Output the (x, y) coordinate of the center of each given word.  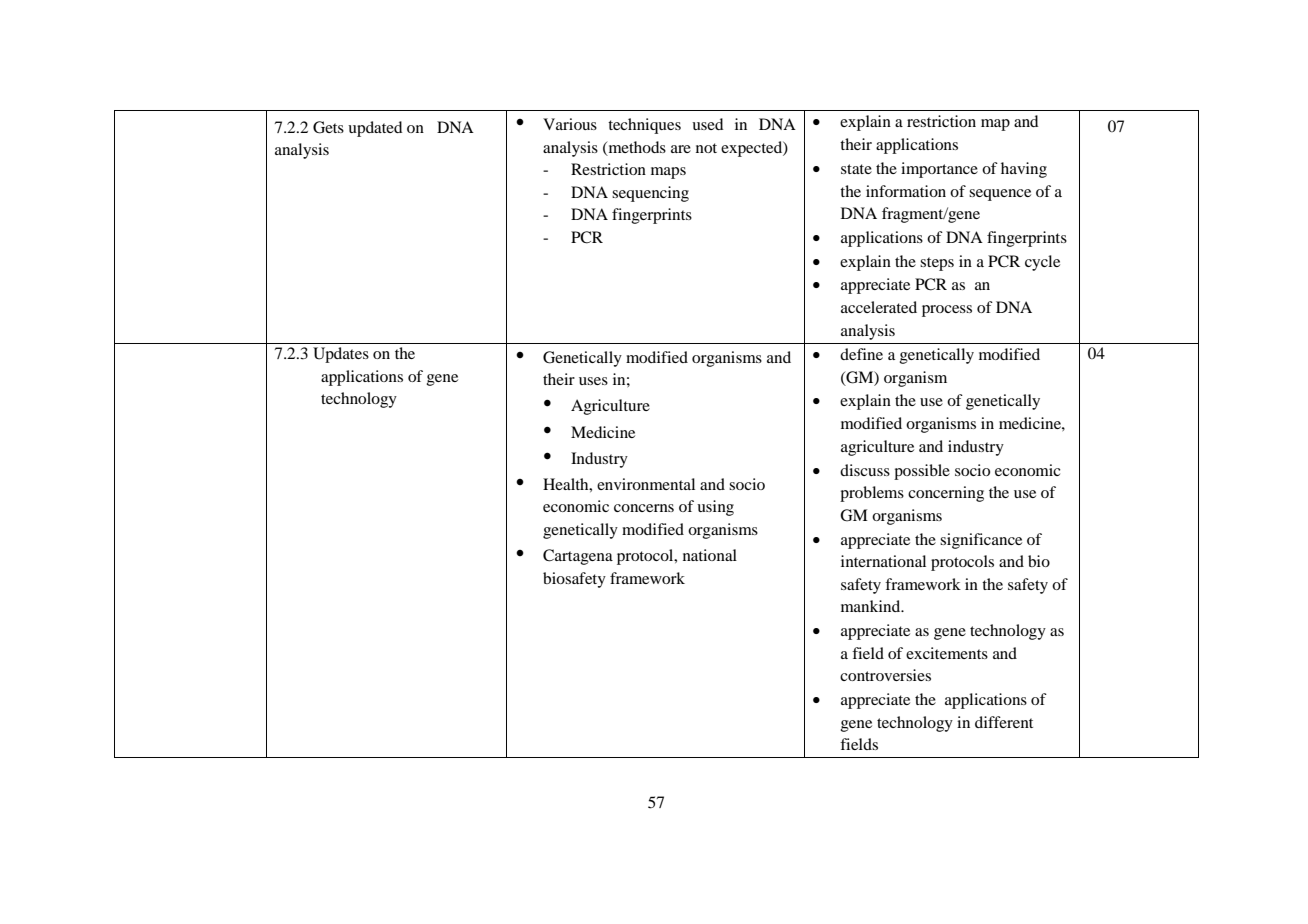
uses (593, 381)
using (715, 508)
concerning (946, 494)
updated (375, 129)
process (947, 311)
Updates (341, 355)
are (681, 149)
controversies (885, 675)
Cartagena (578, 557)
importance (939, 170)
